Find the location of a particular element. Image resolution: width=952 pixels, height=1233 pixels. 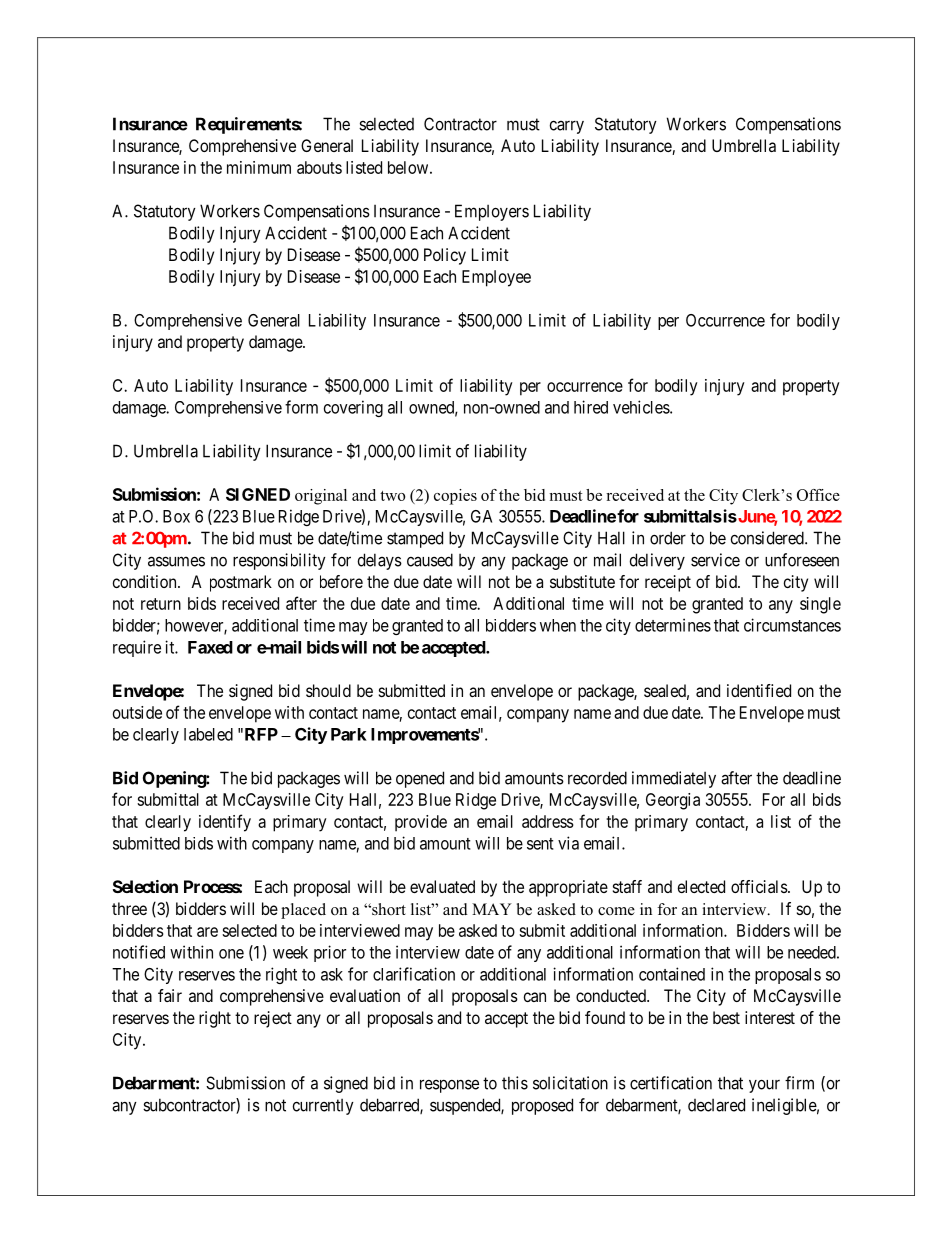

circumstances is located at coordinates (792, 625).
